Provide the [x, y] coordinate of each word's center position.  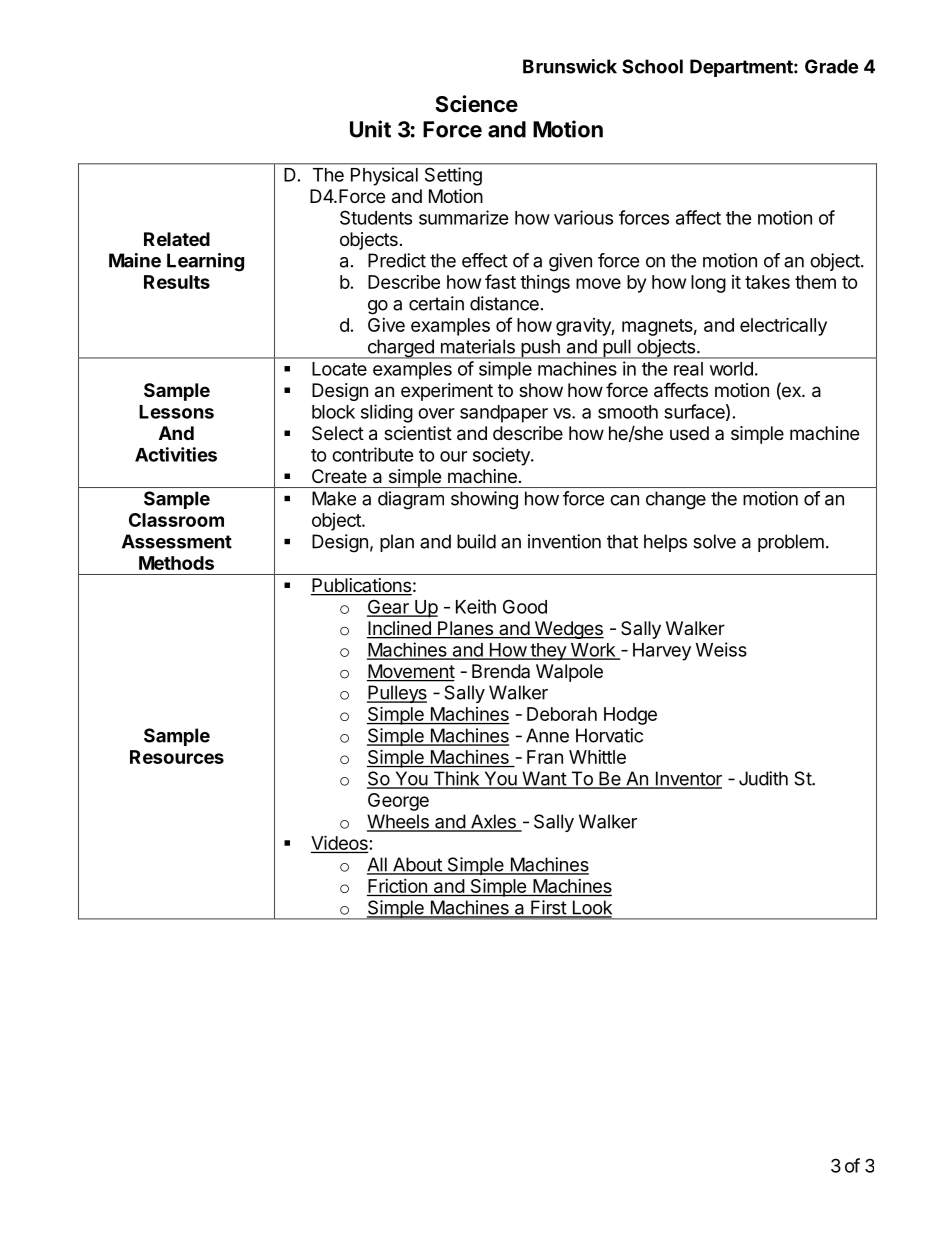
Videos [339, 842]
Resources [177, 757]
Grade [831, 66]
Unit [370, 129]
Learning [205, 262]
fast [500, 281]
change [676, 500]
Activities [176, 454]
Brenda [501, 671]
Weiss [721, 649]
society [502, 456]
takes [767, 282]
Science [476, 104]
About [417, 865]
